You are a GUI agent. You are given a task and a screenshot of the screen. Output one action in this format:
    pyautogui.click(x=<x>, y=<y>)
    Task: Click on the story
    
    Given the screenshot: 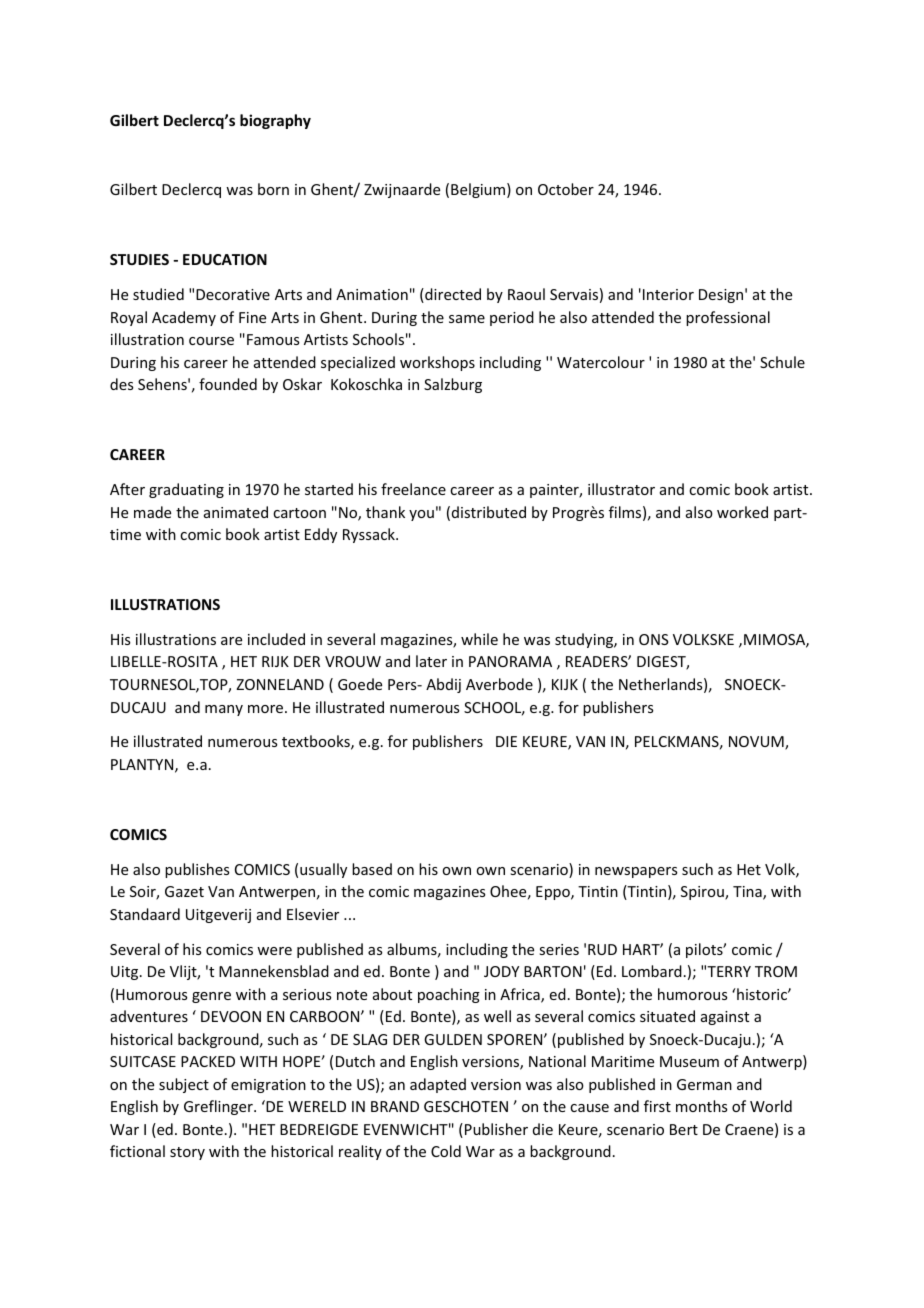 What is the action you would take?
    pyautogui.click(x=187, y=1153)
